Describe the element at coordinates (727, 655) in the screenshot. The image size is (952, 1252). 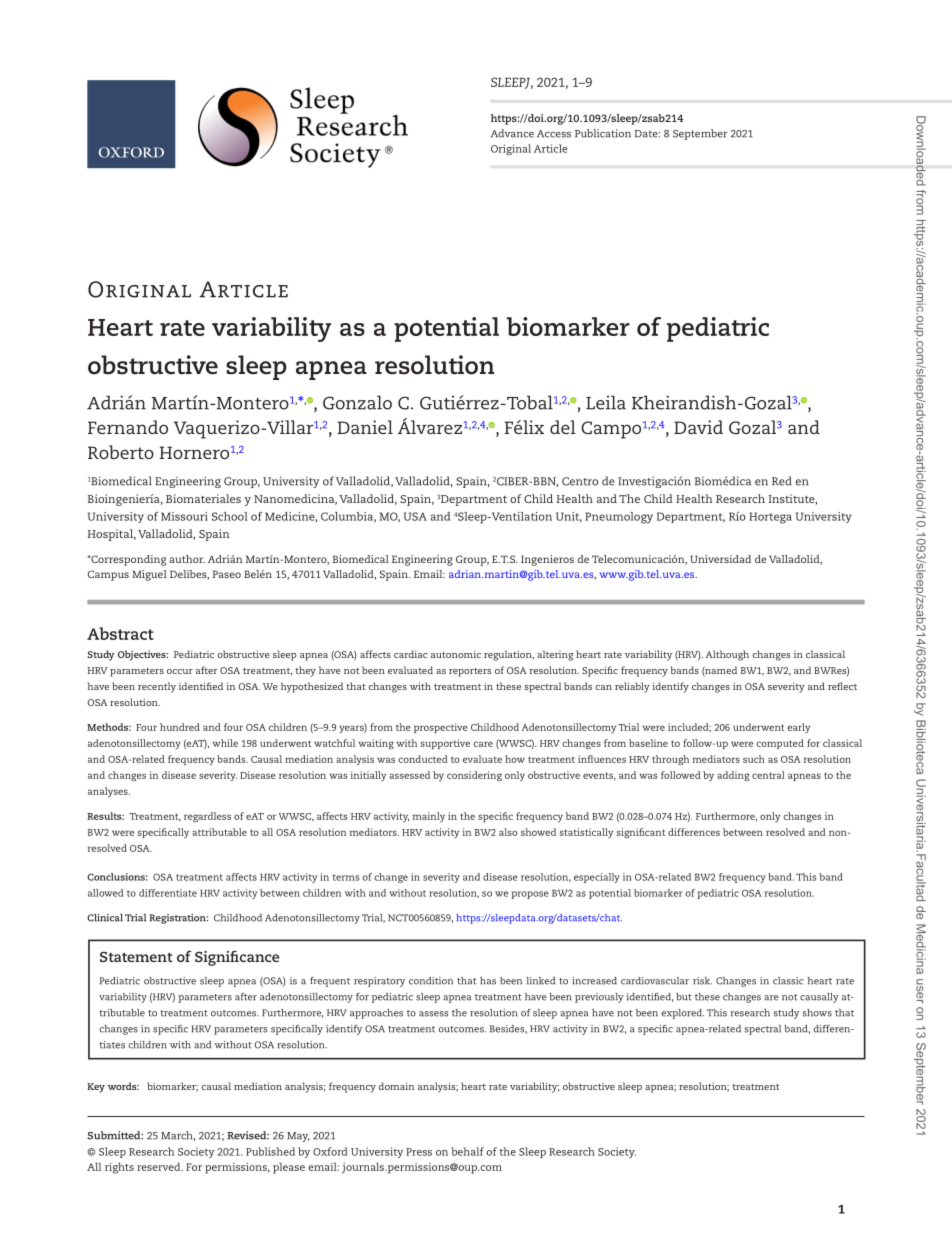
I see `Although` at that location.
